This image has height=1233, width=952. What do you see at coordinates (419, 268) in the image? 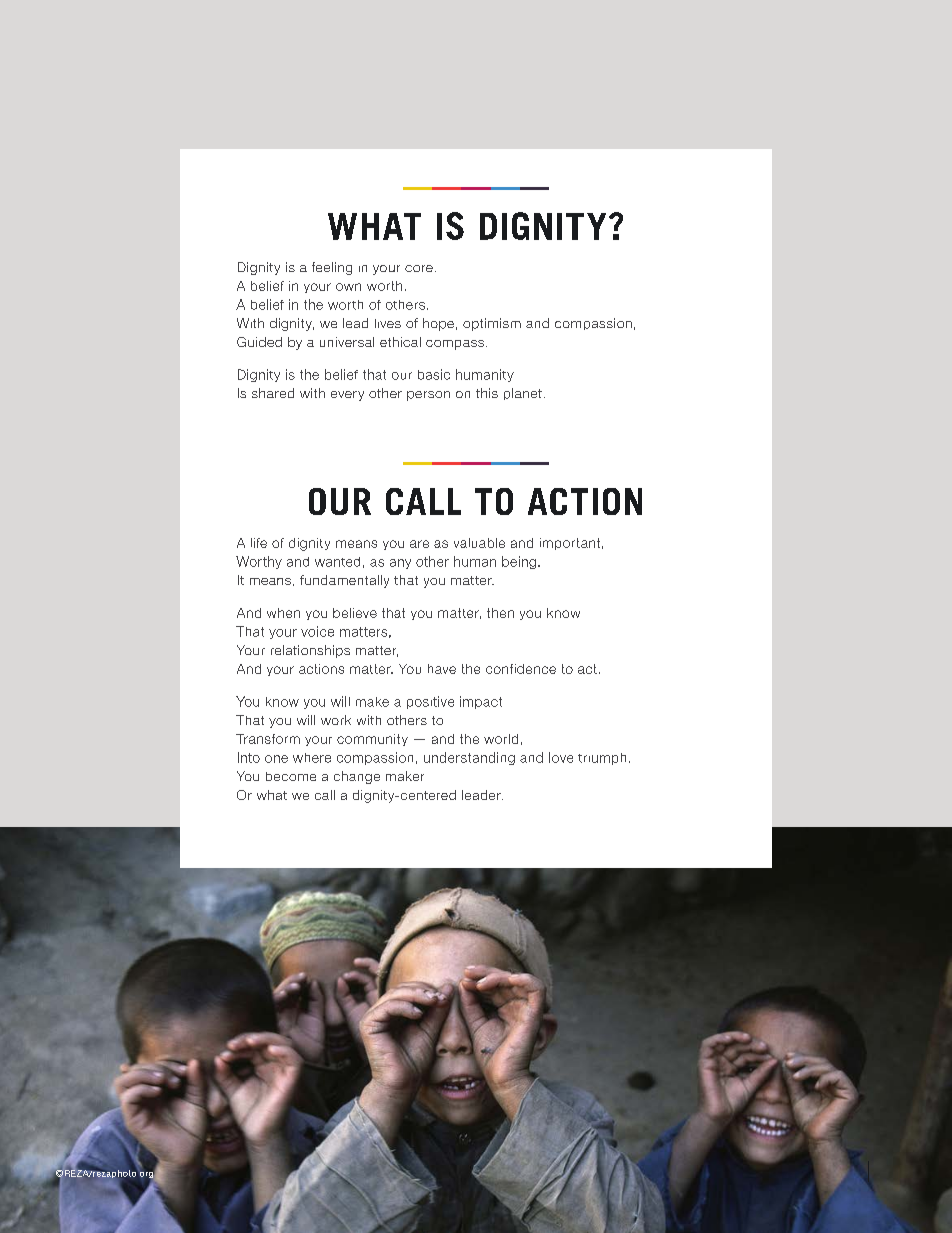
I see `core` at bounding box center [419, 268].
